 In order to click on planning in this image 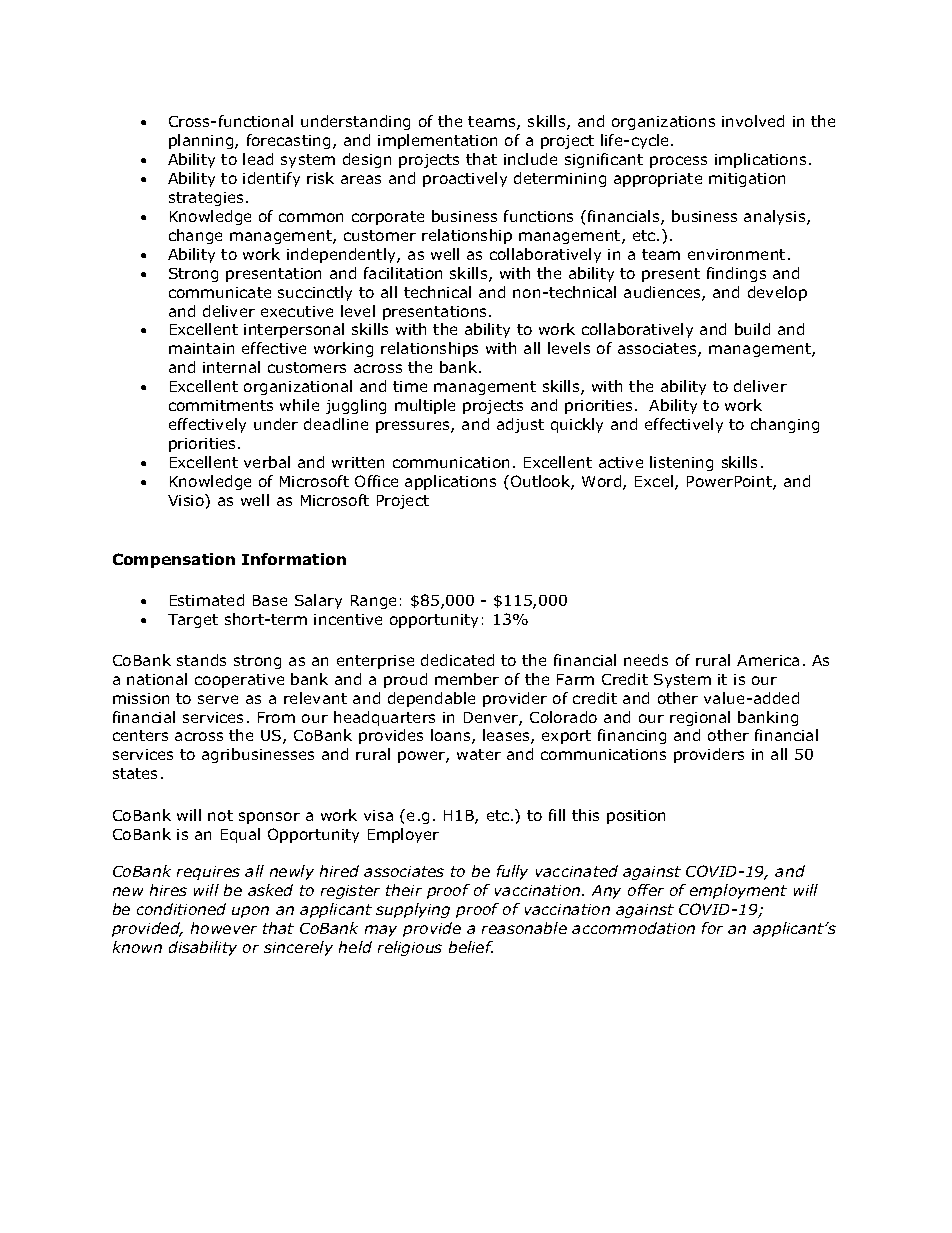, I will do `click(202, 141)`.
